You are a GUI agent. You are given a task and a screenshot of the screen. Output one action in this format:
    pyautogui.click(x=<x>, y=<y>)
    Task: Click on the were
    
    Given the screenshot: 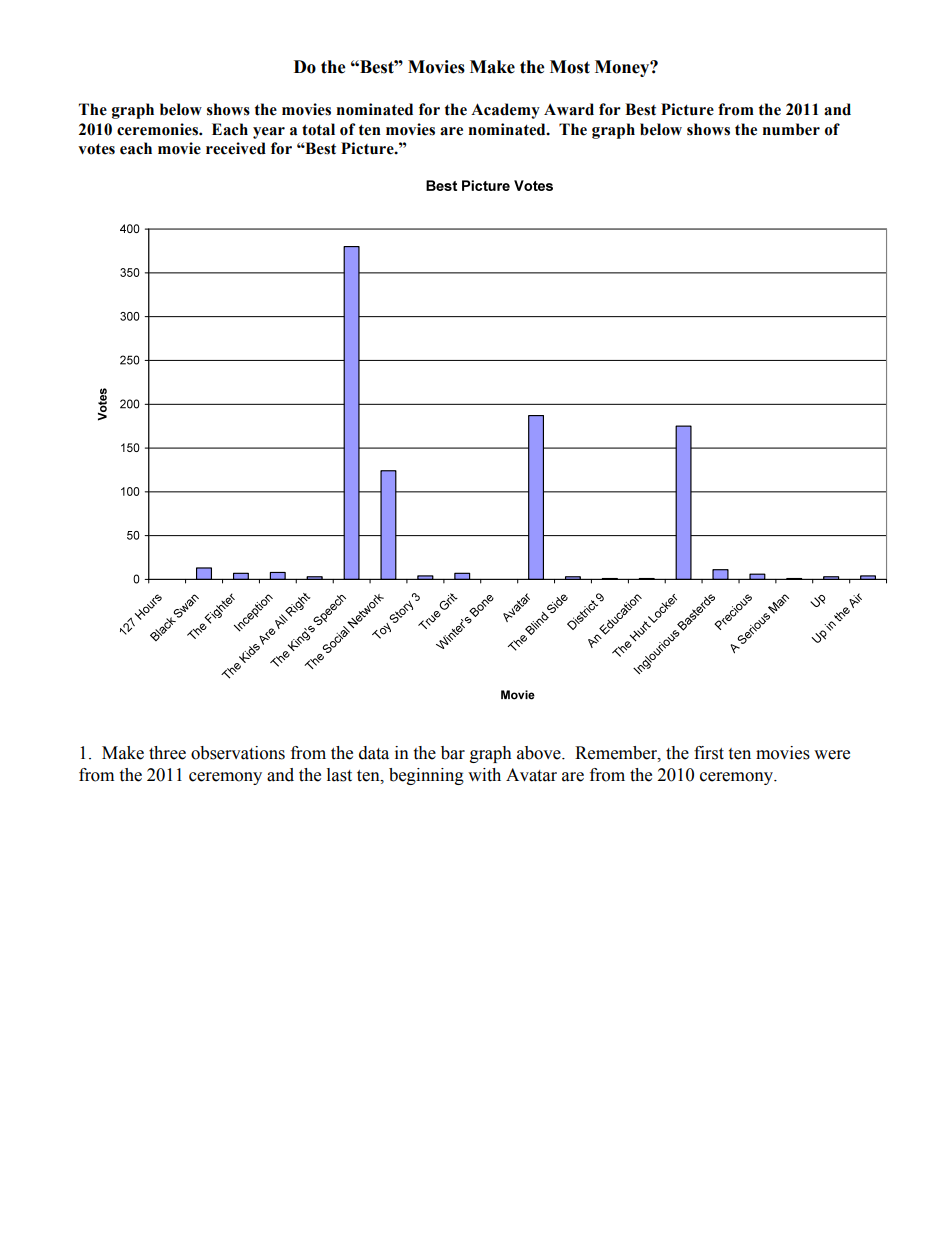 What is the action you would take?
    pyautogui.click(x=832, y=755)
